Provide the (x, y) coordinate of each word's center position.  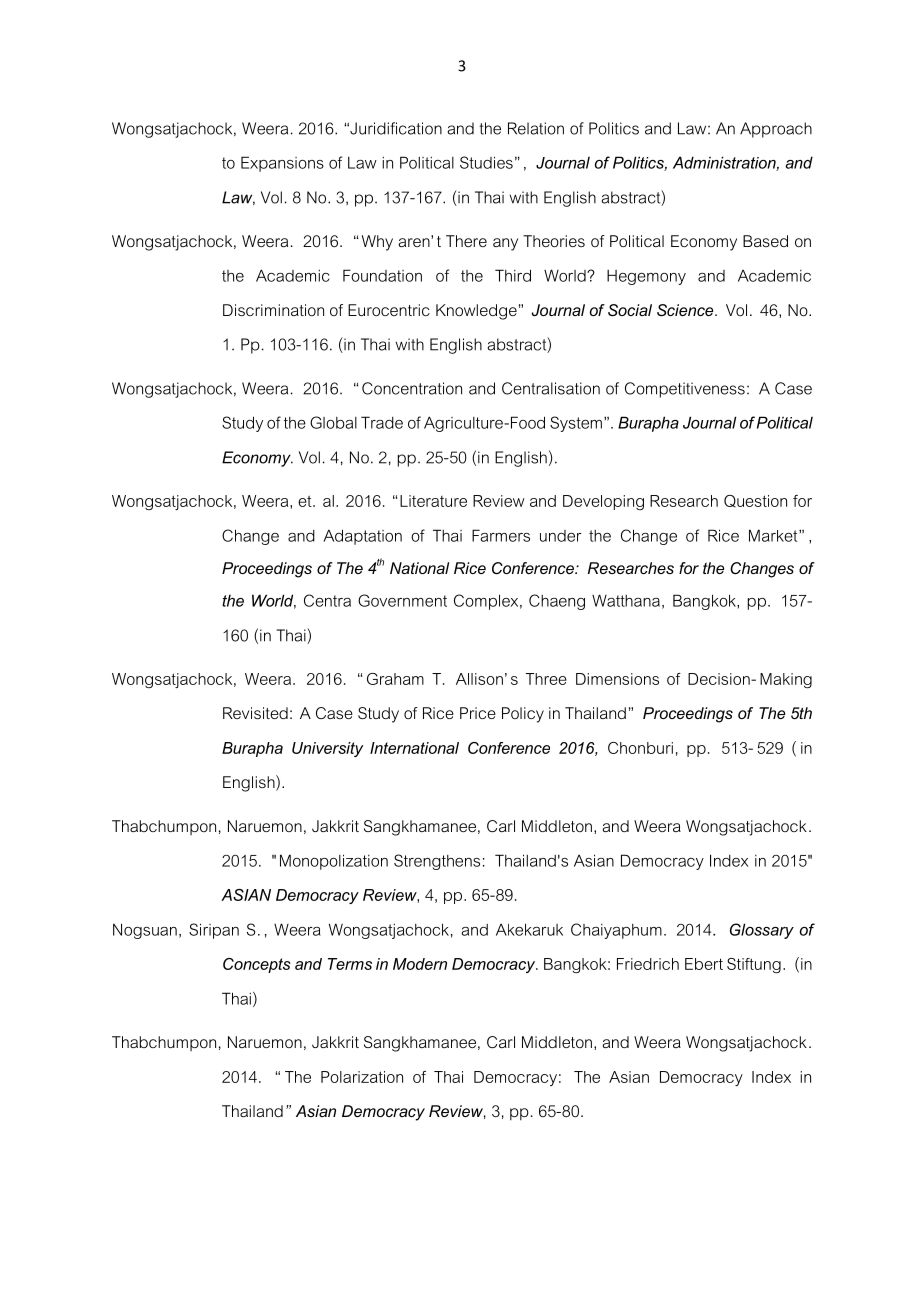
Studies (486, 162)
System (576, 424)
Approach (776, 130)
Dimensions (617, 679)
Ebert (704, 964)
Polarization (362, 1077)
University (327, 749)
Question (755, 501)
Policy (523, 715)
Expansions (282, 164)
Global (333, 422)
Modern (420, 964)
